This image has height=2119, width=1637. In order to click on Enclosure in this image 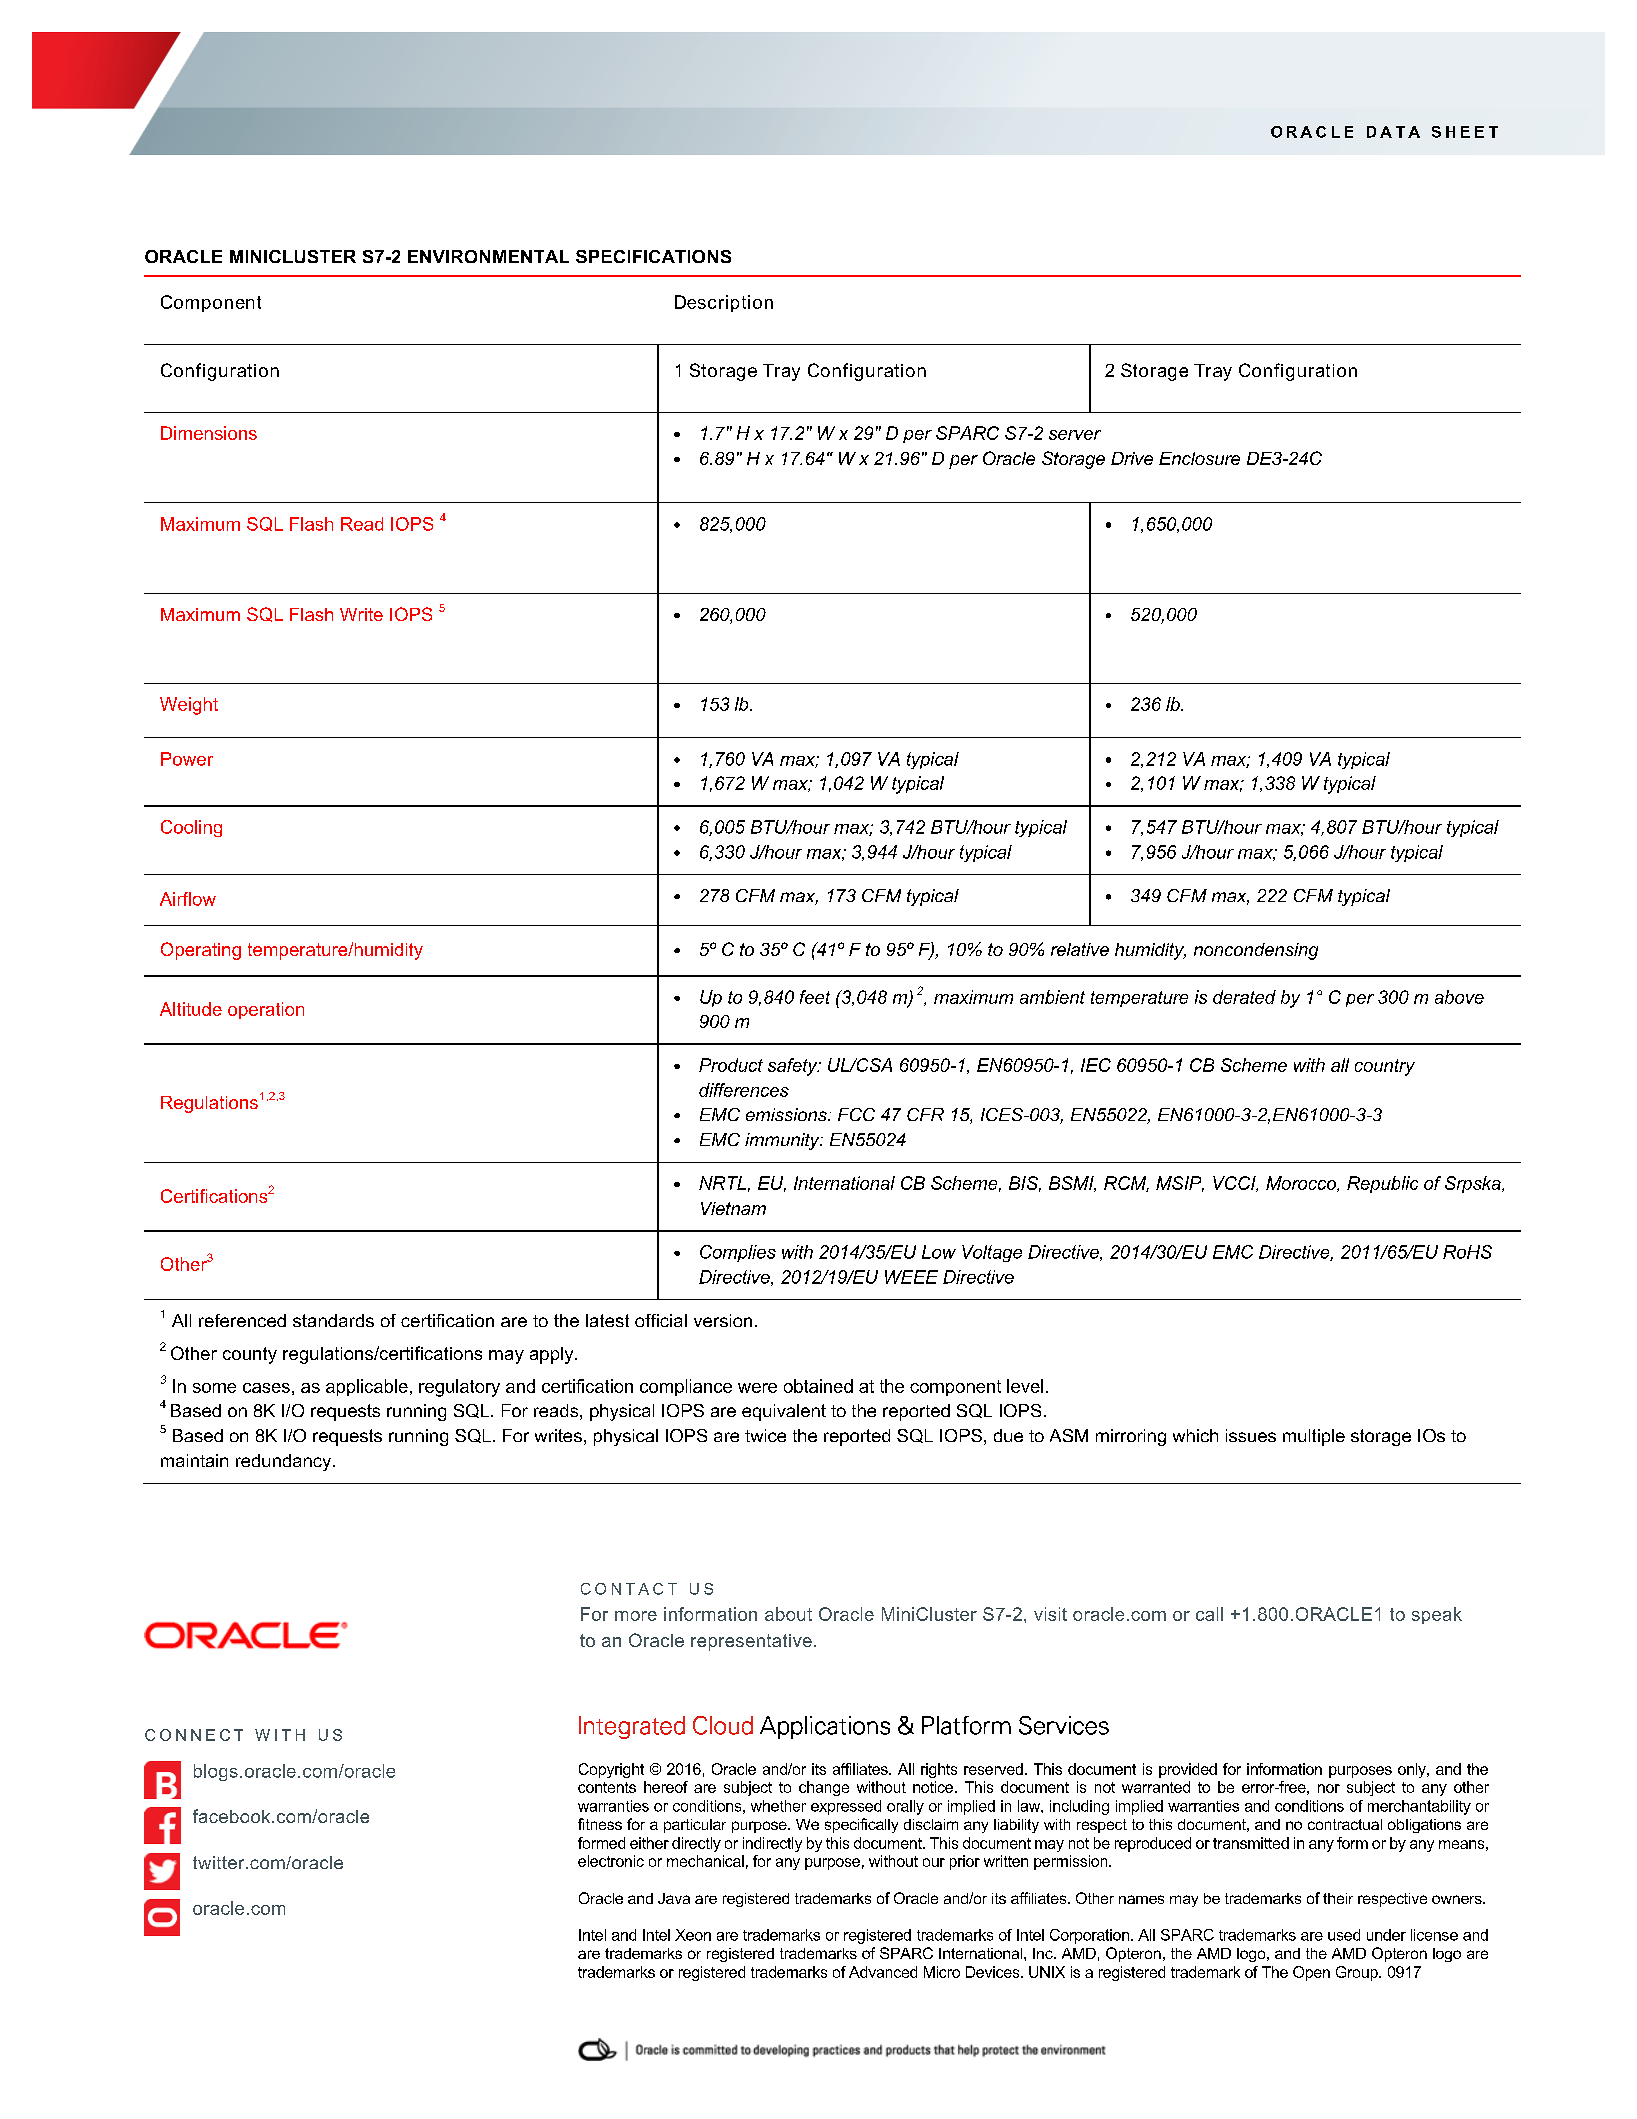, I will do `click(1199, 458)`.
